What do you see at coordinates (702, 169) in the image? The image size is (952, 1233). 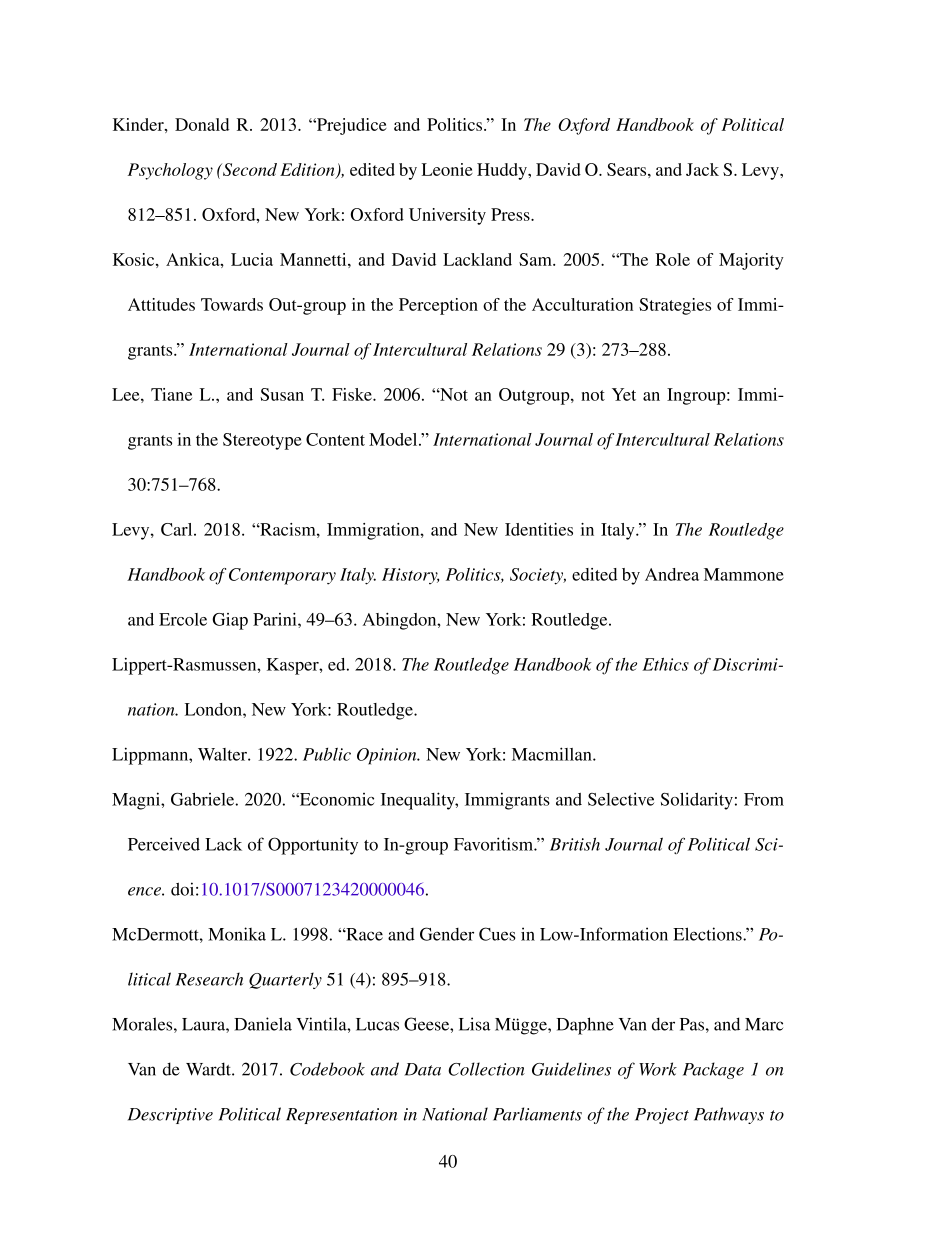 I see `Jack` at bounding box center [702, 169].
